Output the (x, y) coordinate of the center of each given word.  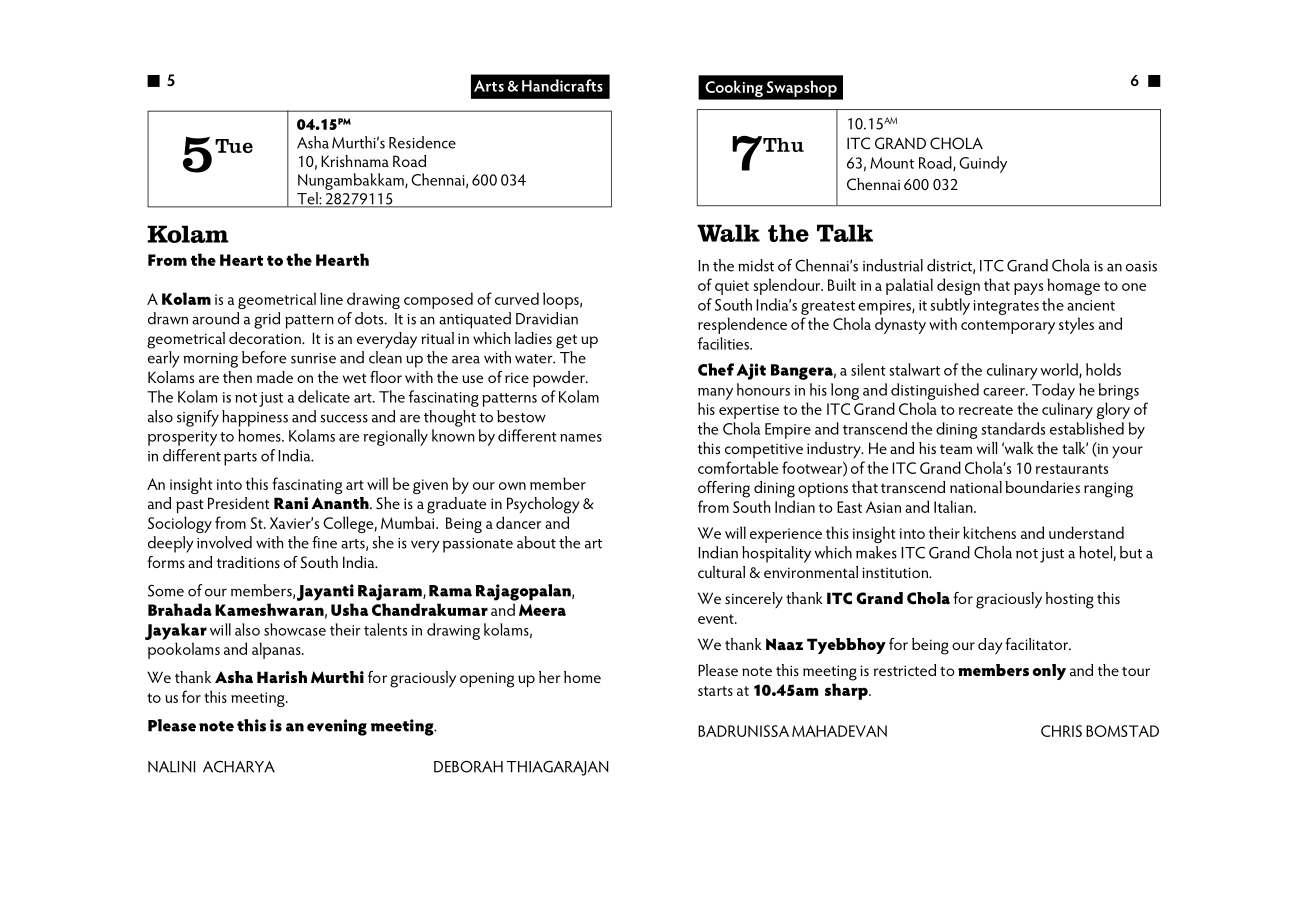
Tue (234, 146)
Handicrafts (562, 85)
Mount (892, 163)
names (581, 438)
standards (1013, 428)
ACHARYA (239, 767)
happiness (255, 418)
